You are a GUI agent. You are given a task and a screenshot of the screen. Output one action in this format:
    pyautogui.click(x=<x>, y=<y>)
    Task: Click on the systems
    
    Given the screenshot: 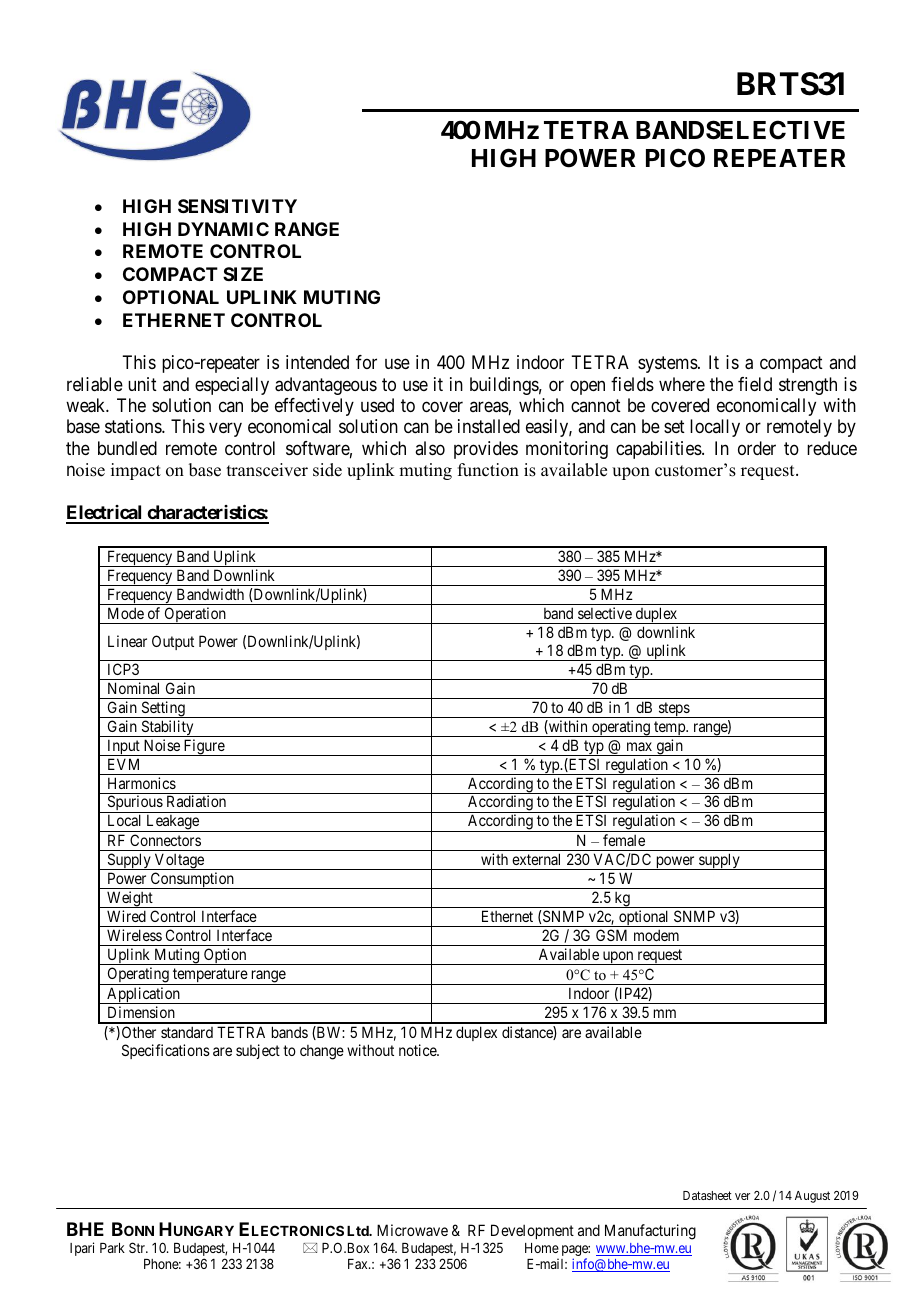 What is the action you would take?
    pyautogui.click(x=668, y=364)
